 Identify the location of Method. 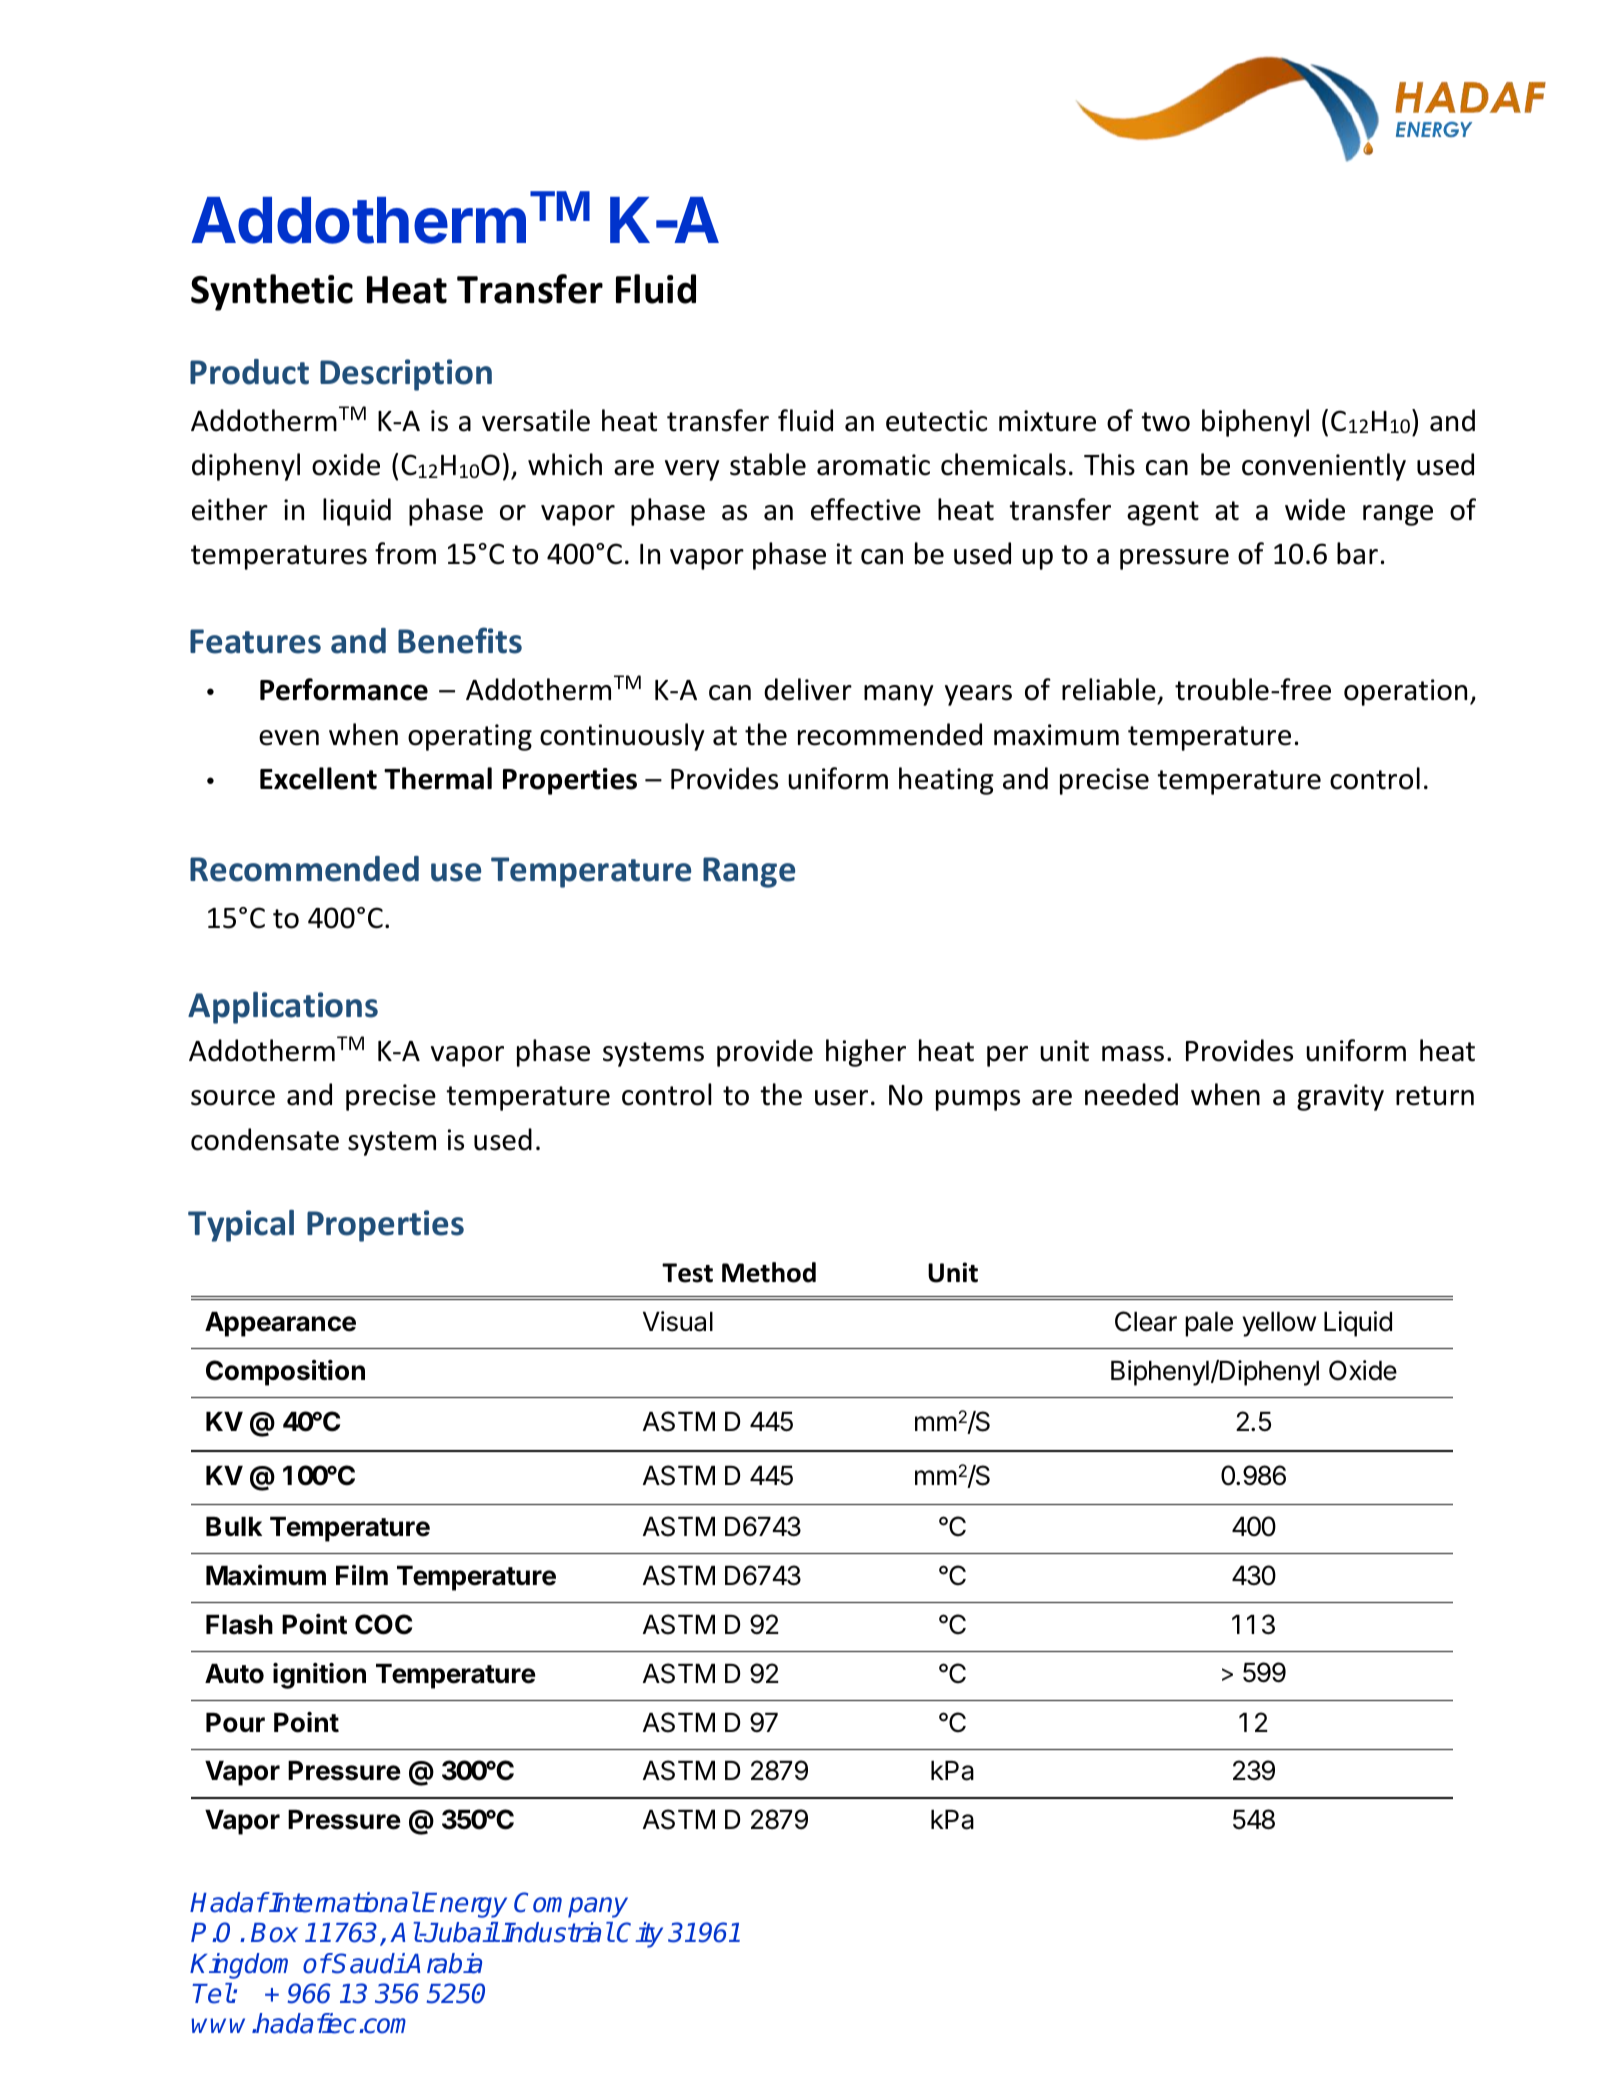
(769, 1272).
